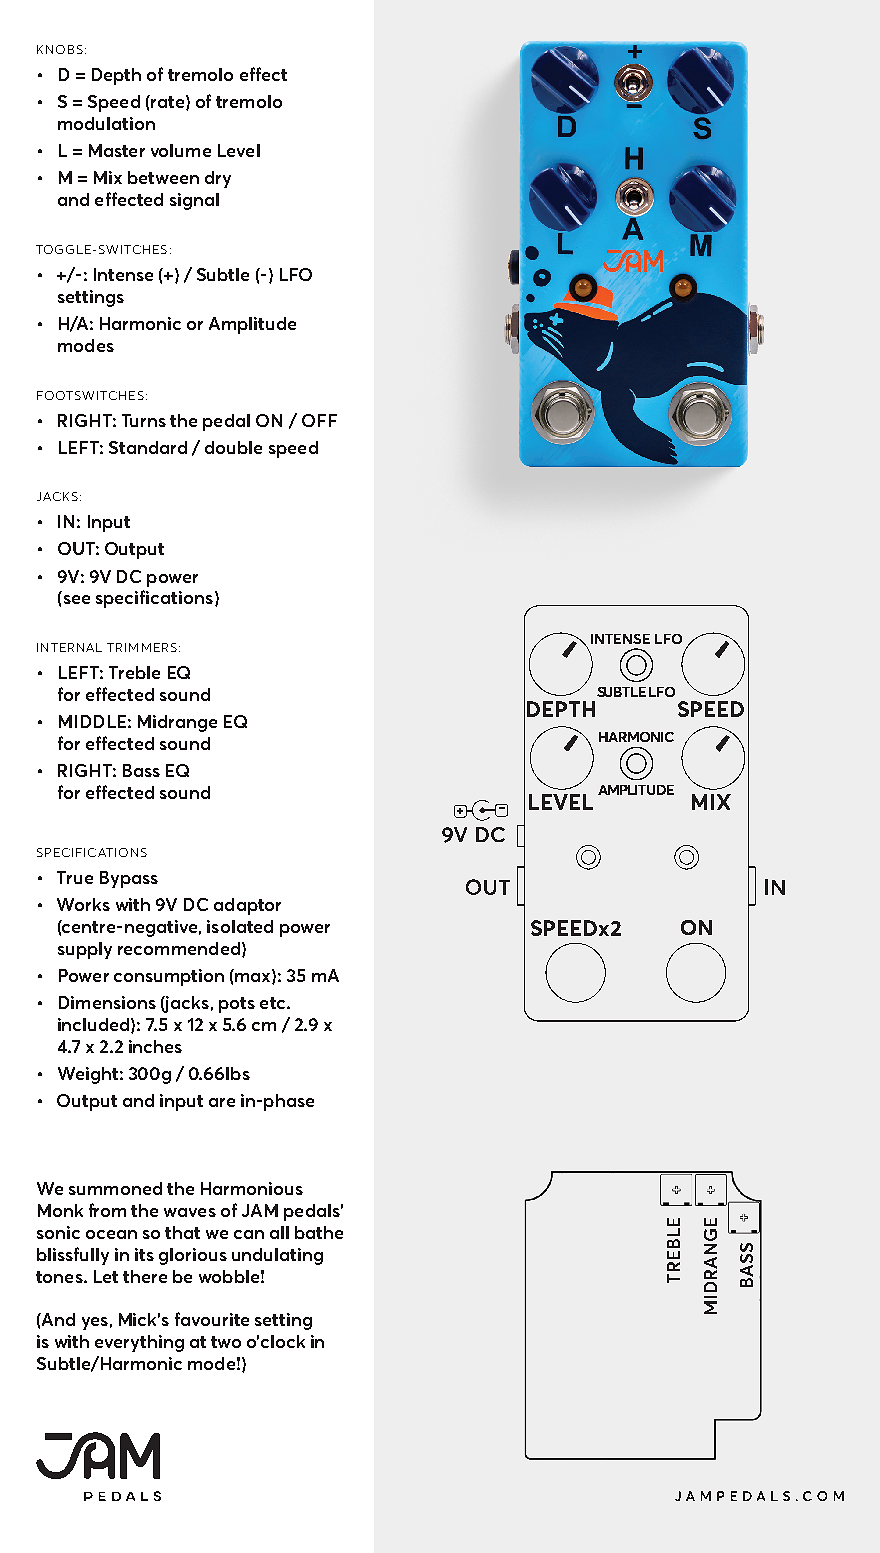  I want to click on adaptor, so click(247, 906).
